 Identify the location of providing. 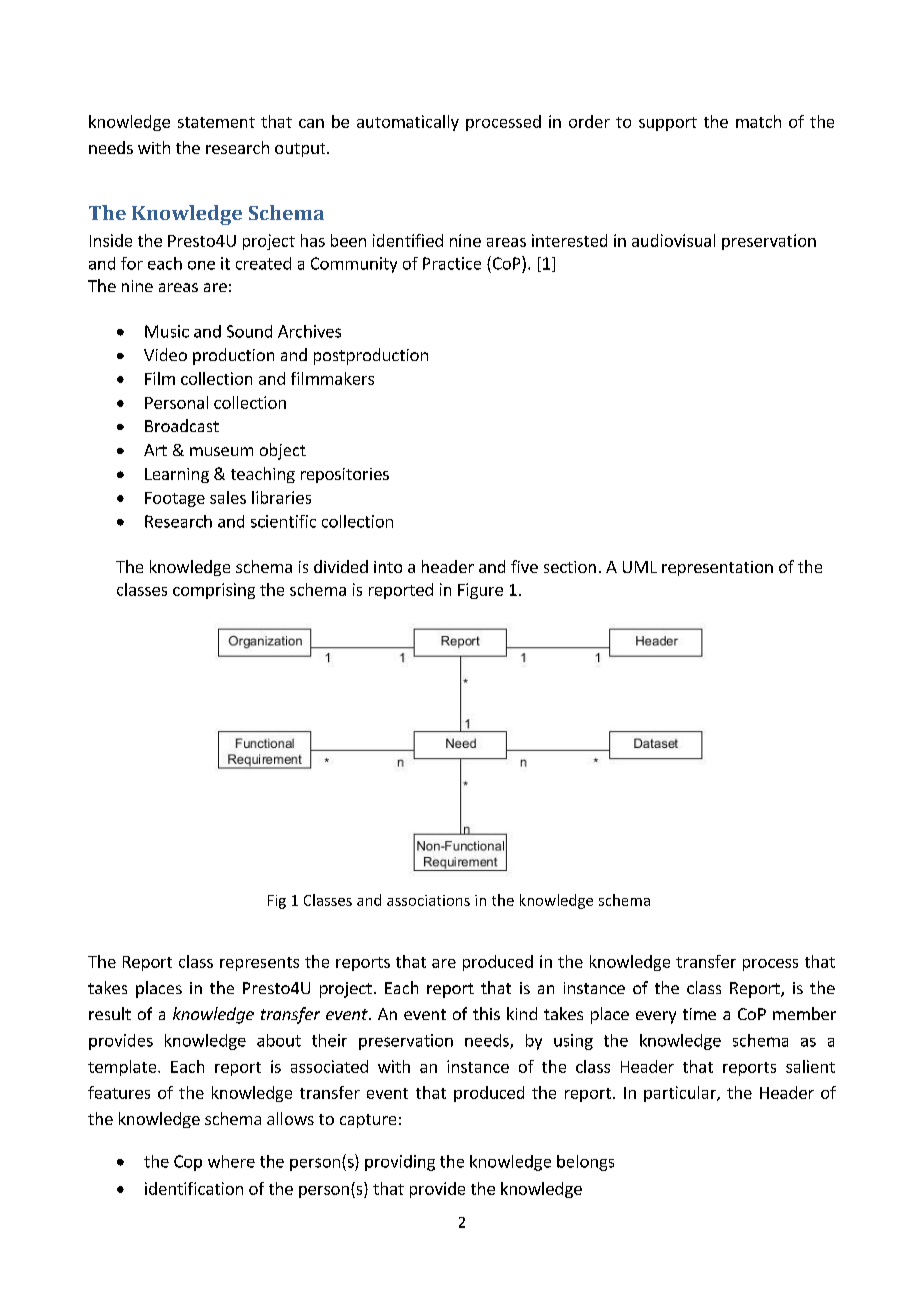
(400, 1163).
